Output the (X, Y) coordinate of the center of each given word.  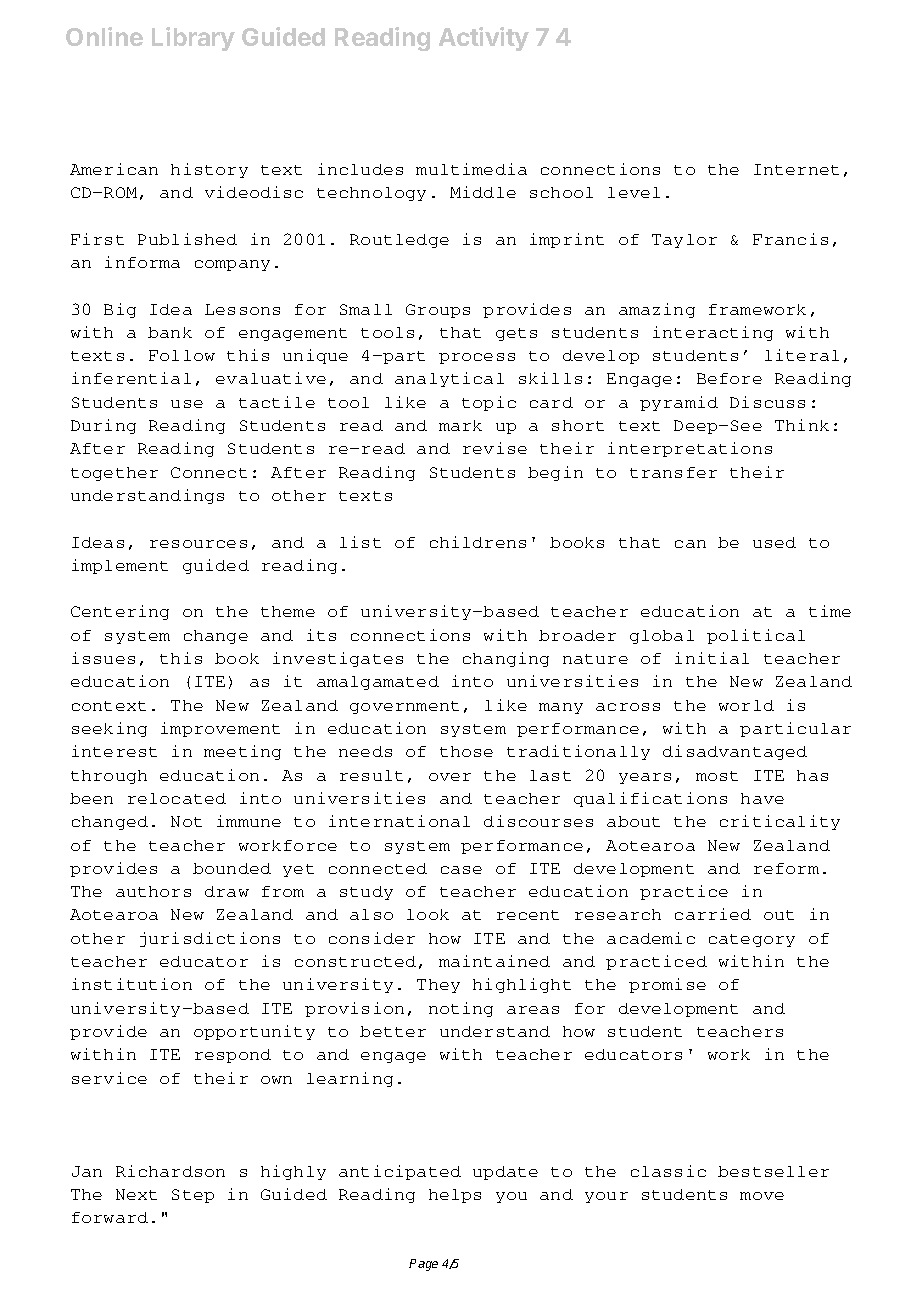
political (756, 636)
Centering (120, 612)
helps (455, 1196)
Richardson (170, 1171)
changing (506, 659)
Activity (484, 39)
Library (193, 39)
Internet (796, 169)
